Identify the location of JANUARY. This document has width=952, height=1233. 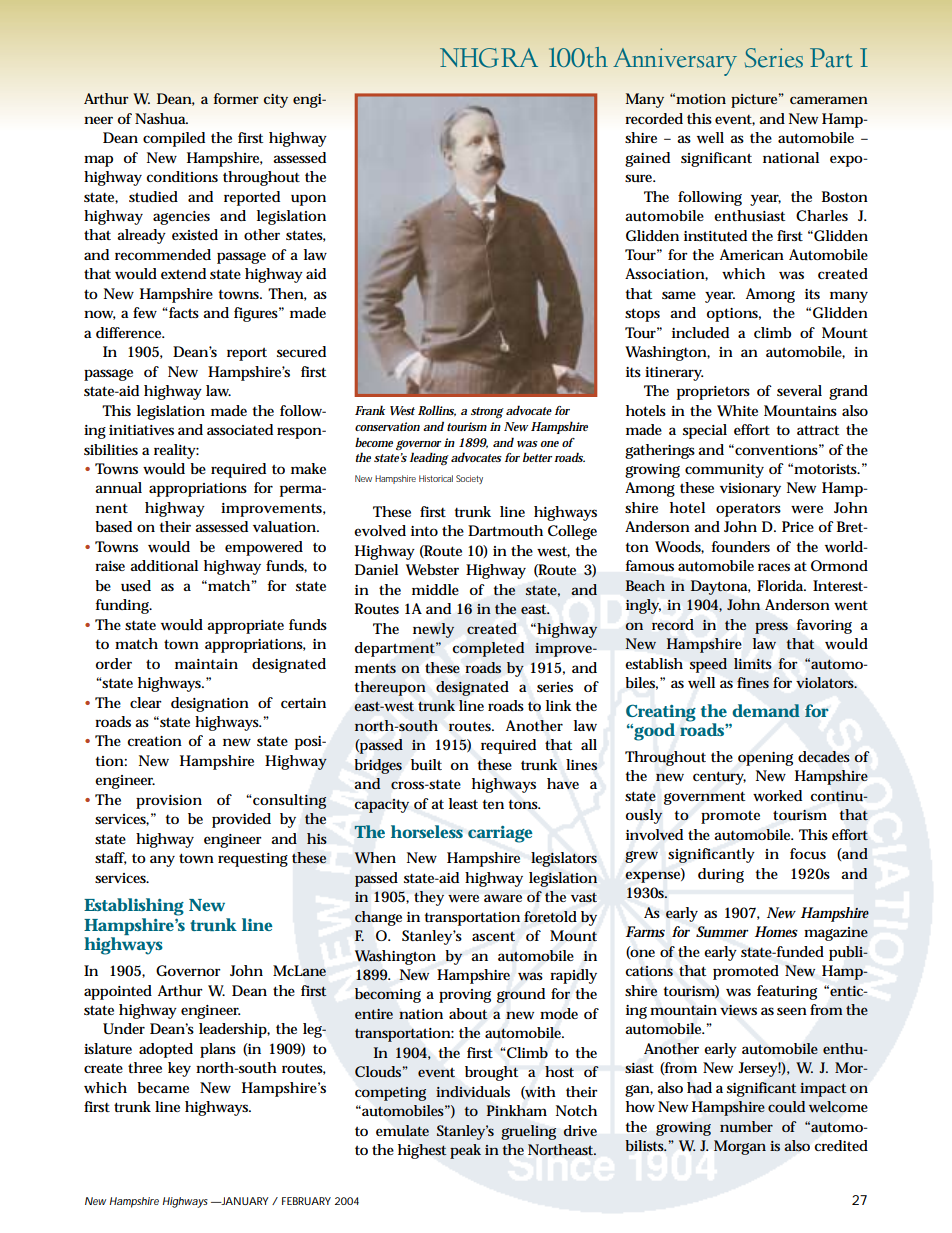
(244, 1201).
